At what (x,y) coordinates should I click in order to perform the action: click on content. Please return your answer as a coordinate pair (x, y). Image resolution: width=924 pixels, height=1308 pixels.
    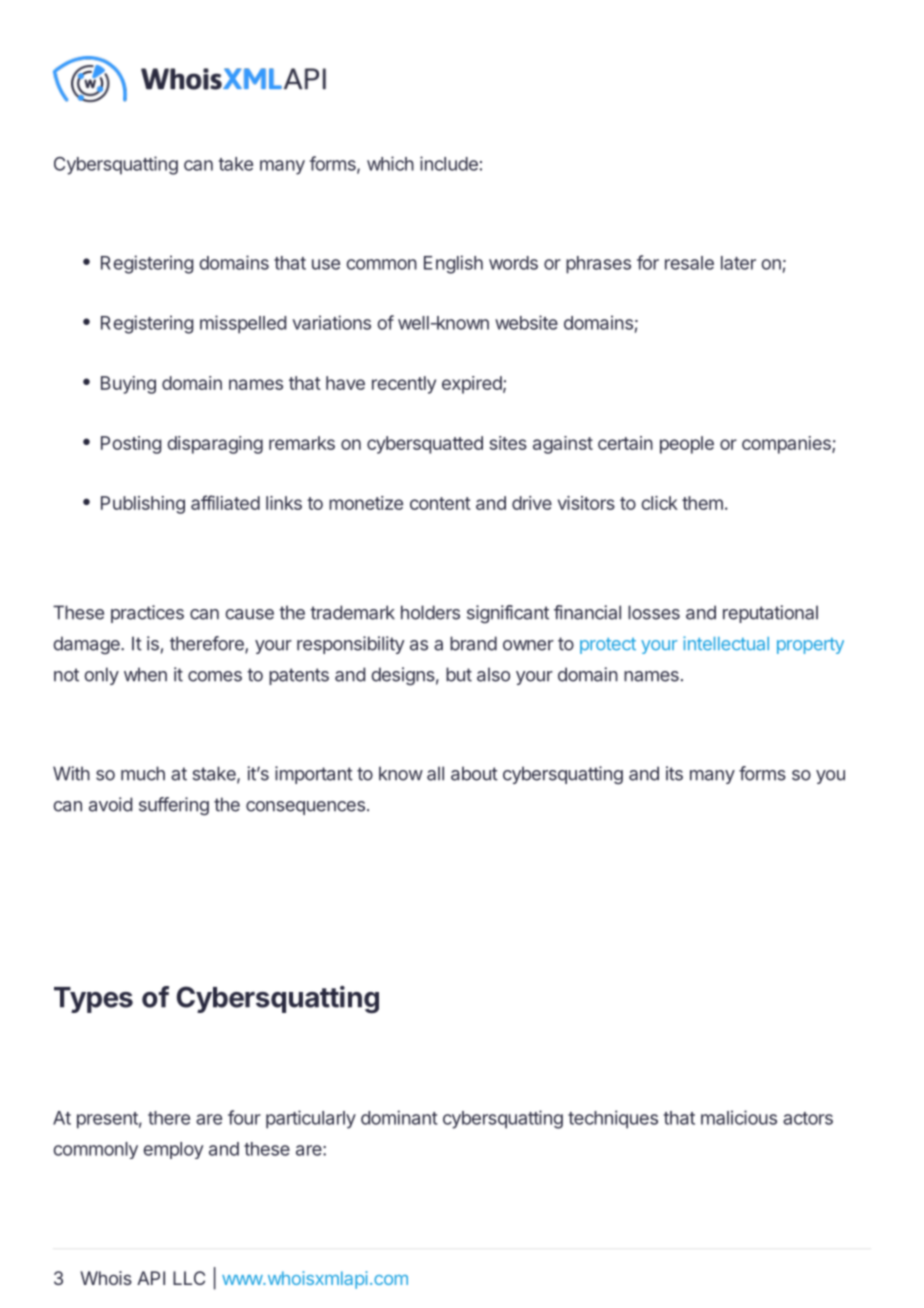
    Looking at the image, I should click on (440, 503).
